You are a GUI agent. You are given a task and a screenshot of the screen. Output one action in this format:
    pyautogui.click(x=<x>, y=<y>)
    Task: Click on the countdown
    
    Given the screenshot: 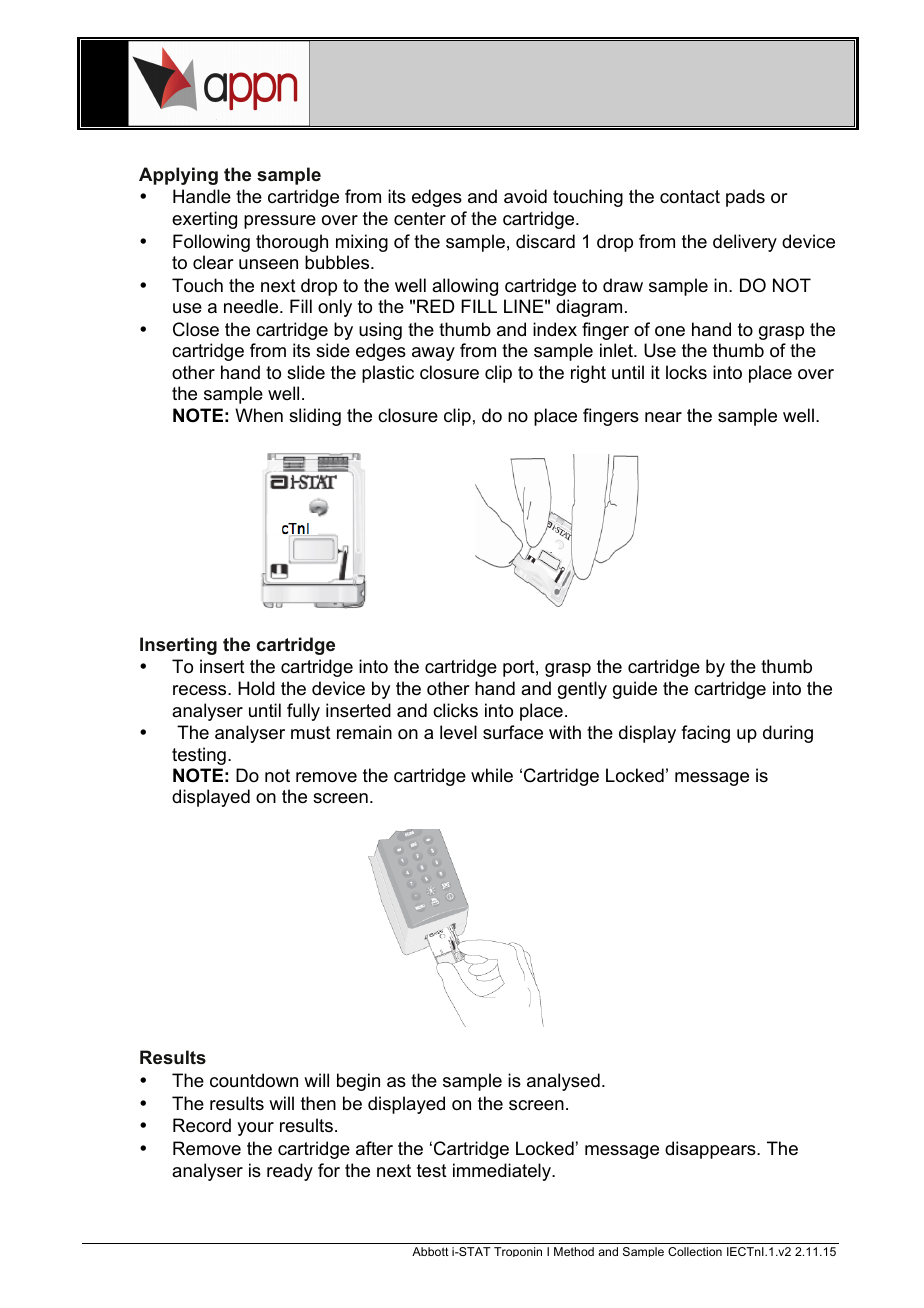 What is the action you would take?
    pyautogui.click(x=254, y=1080)
